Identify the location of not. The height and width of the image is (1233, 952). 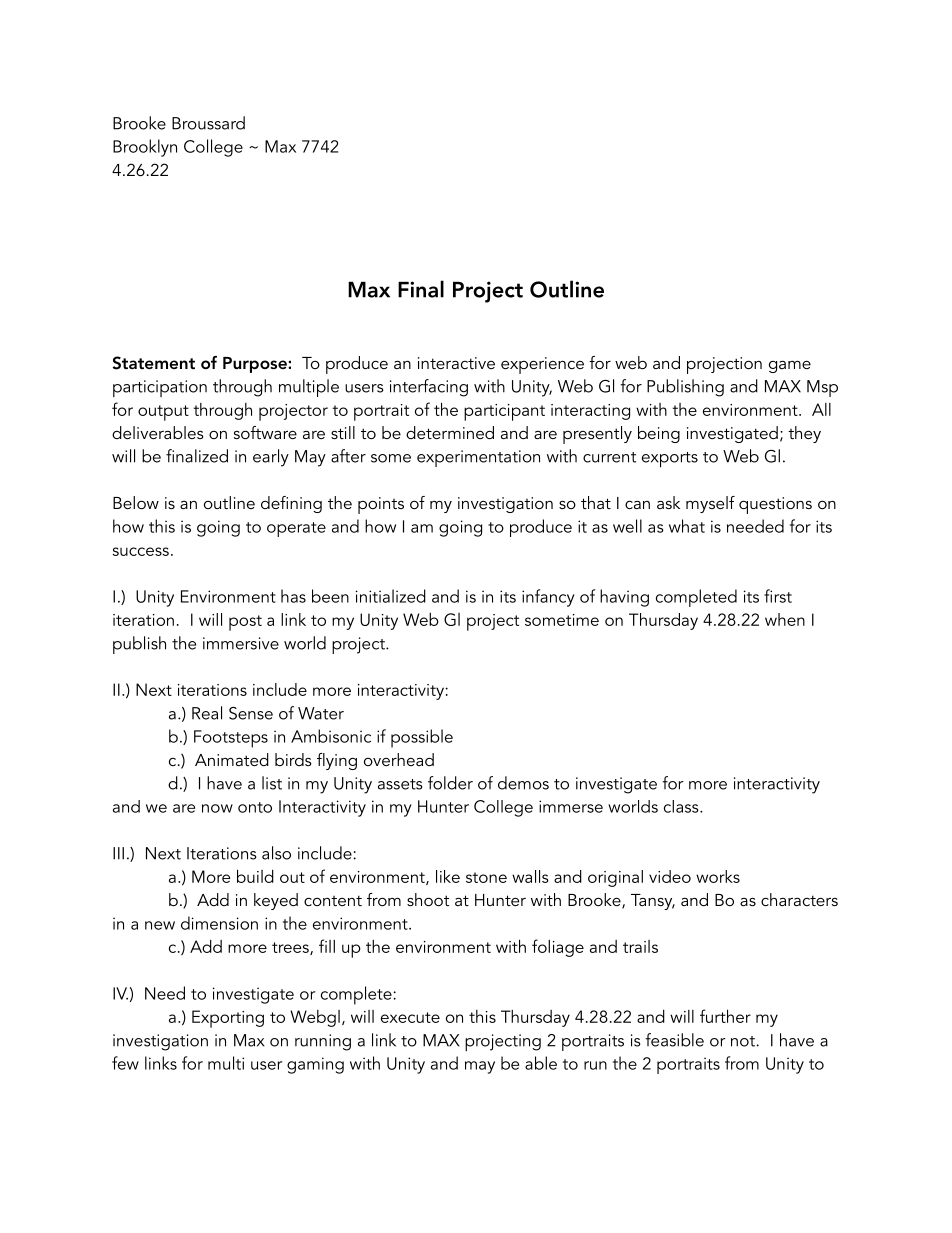
(744, 1041).
